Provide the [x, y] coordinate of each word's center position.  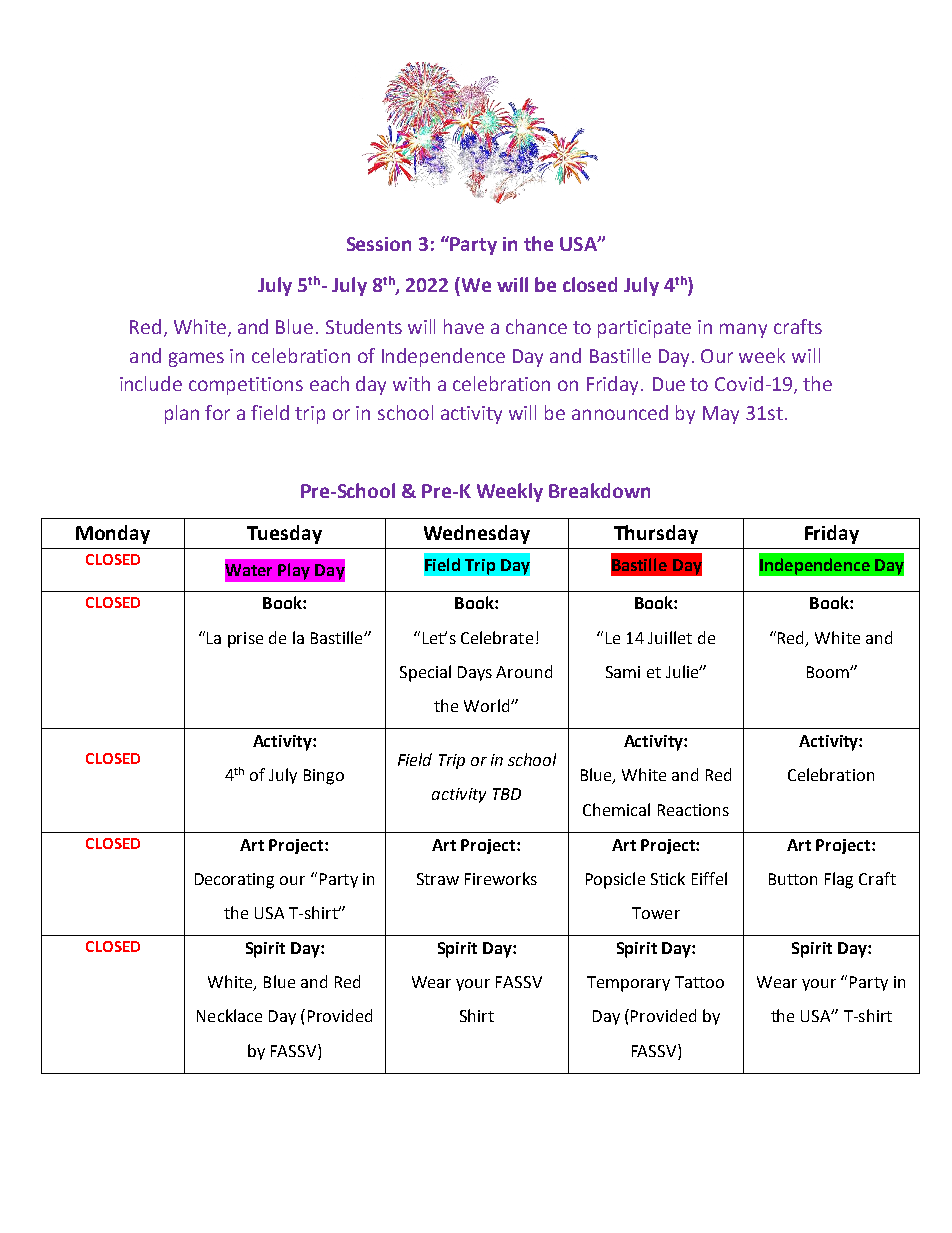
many [743, 330]
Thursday [656, 534]
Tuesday [284, 534]
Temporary [628, 984]
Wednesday [477, 534]
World [488, 705]
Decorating [234, 881]
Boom [829, 672]
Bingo [324, 777]
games [196, 359]
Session [379, 244]
